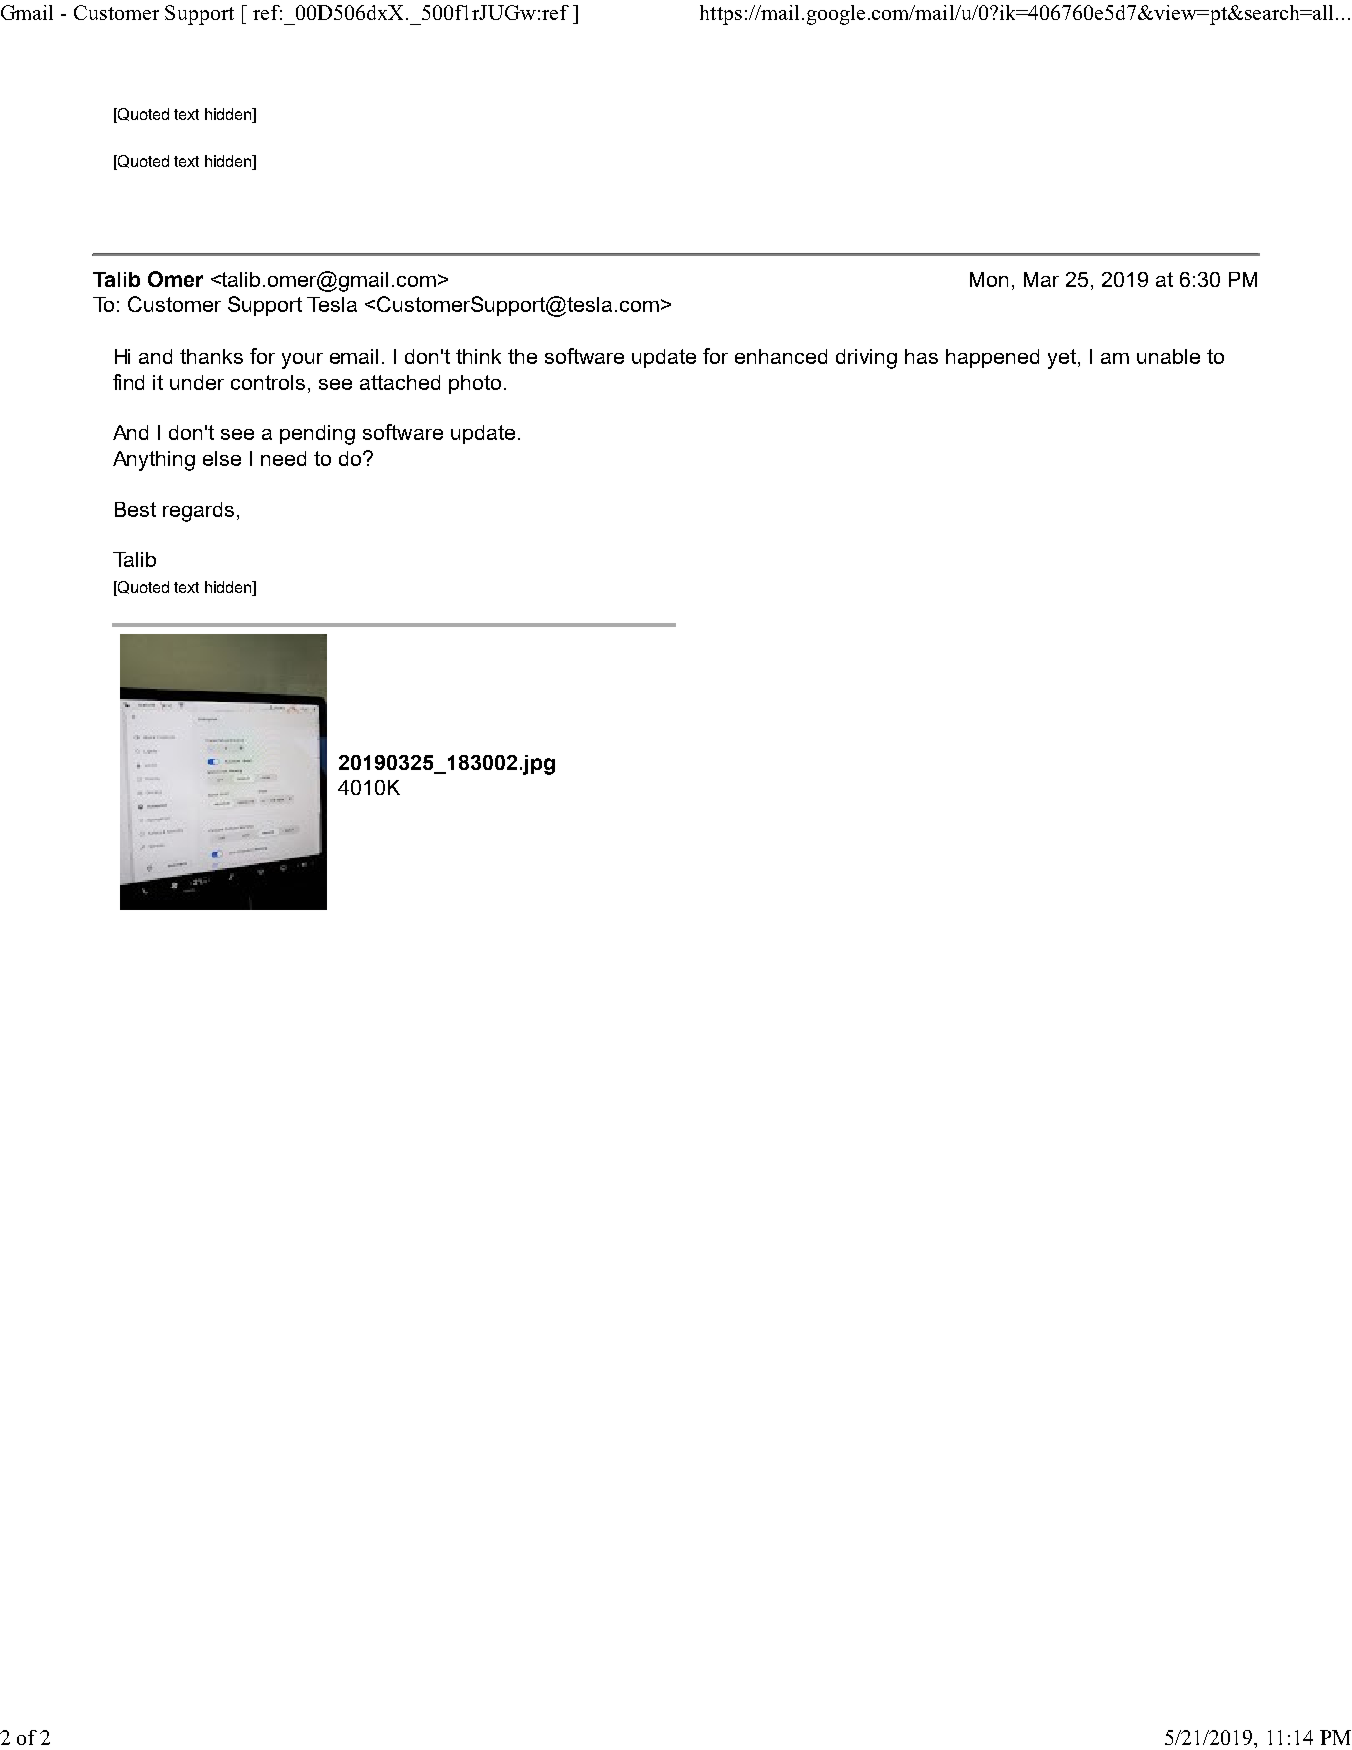 Image resolution: width=1352 pixels, height=1750 pixels. What do you see at coordinates (268, 382) in the image?
I see `controls` at bounding box center [268, 382].
